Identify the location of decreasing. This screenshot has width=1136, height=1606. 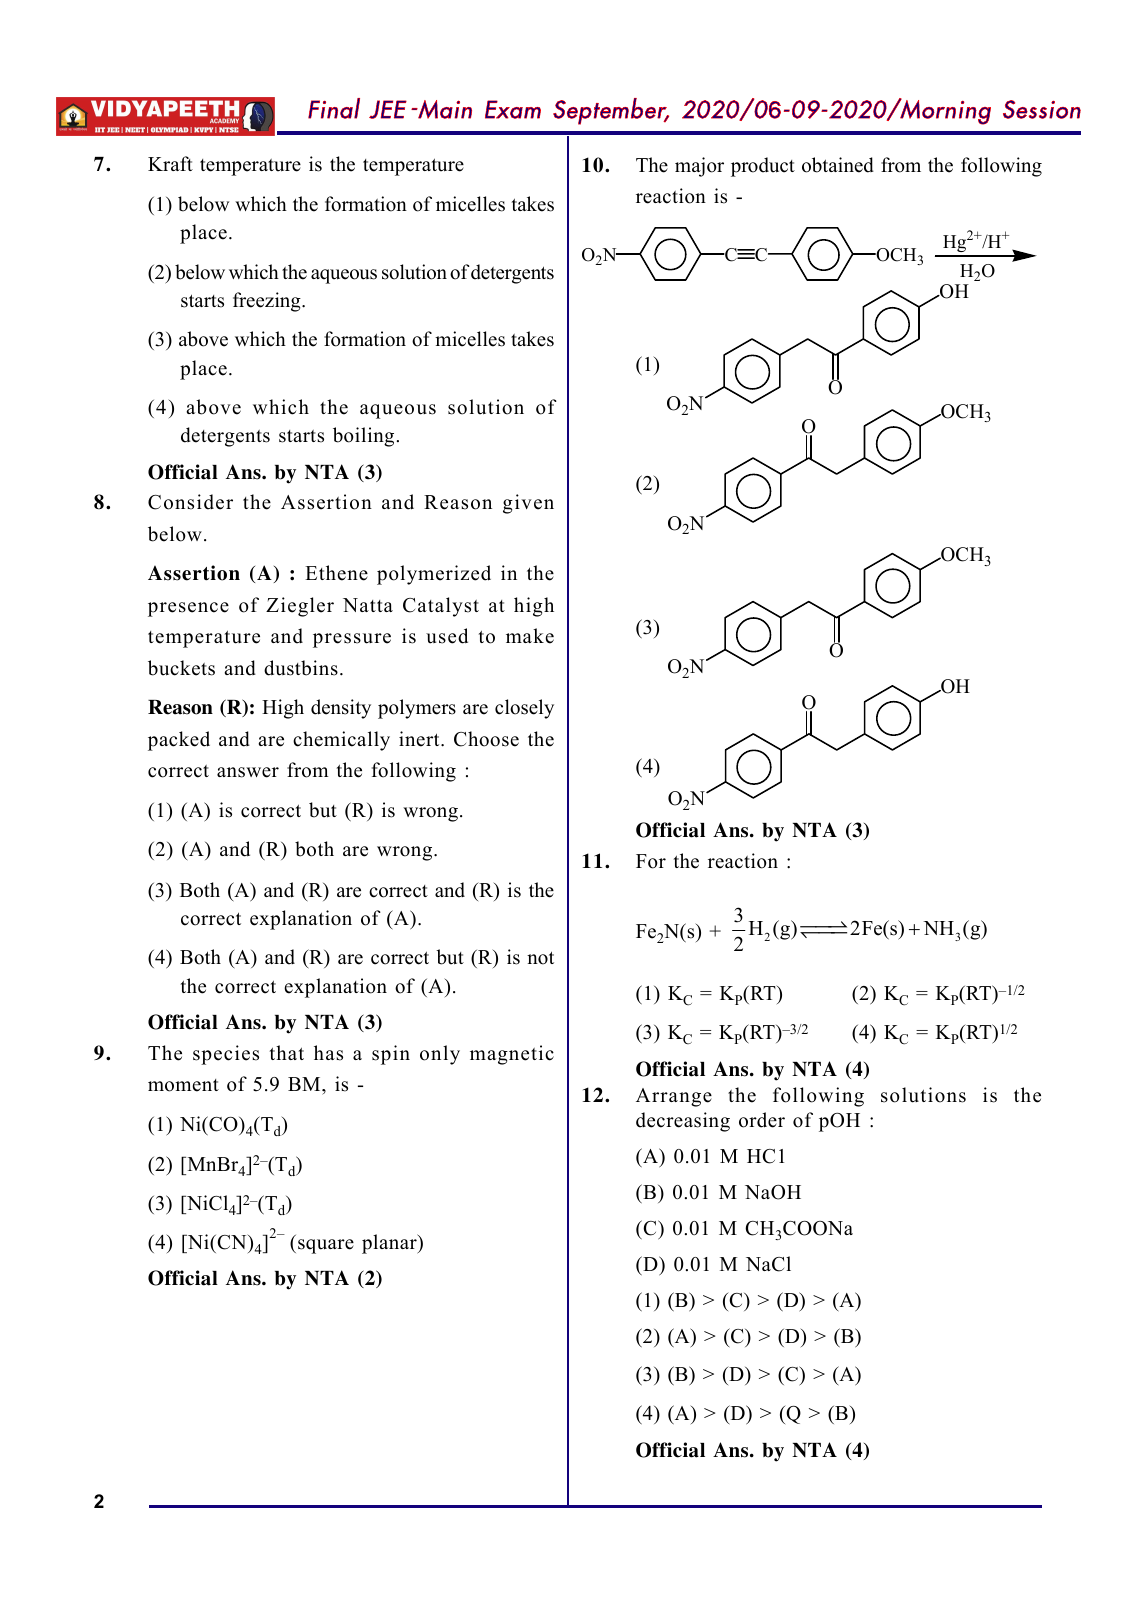
(683, 1122).
